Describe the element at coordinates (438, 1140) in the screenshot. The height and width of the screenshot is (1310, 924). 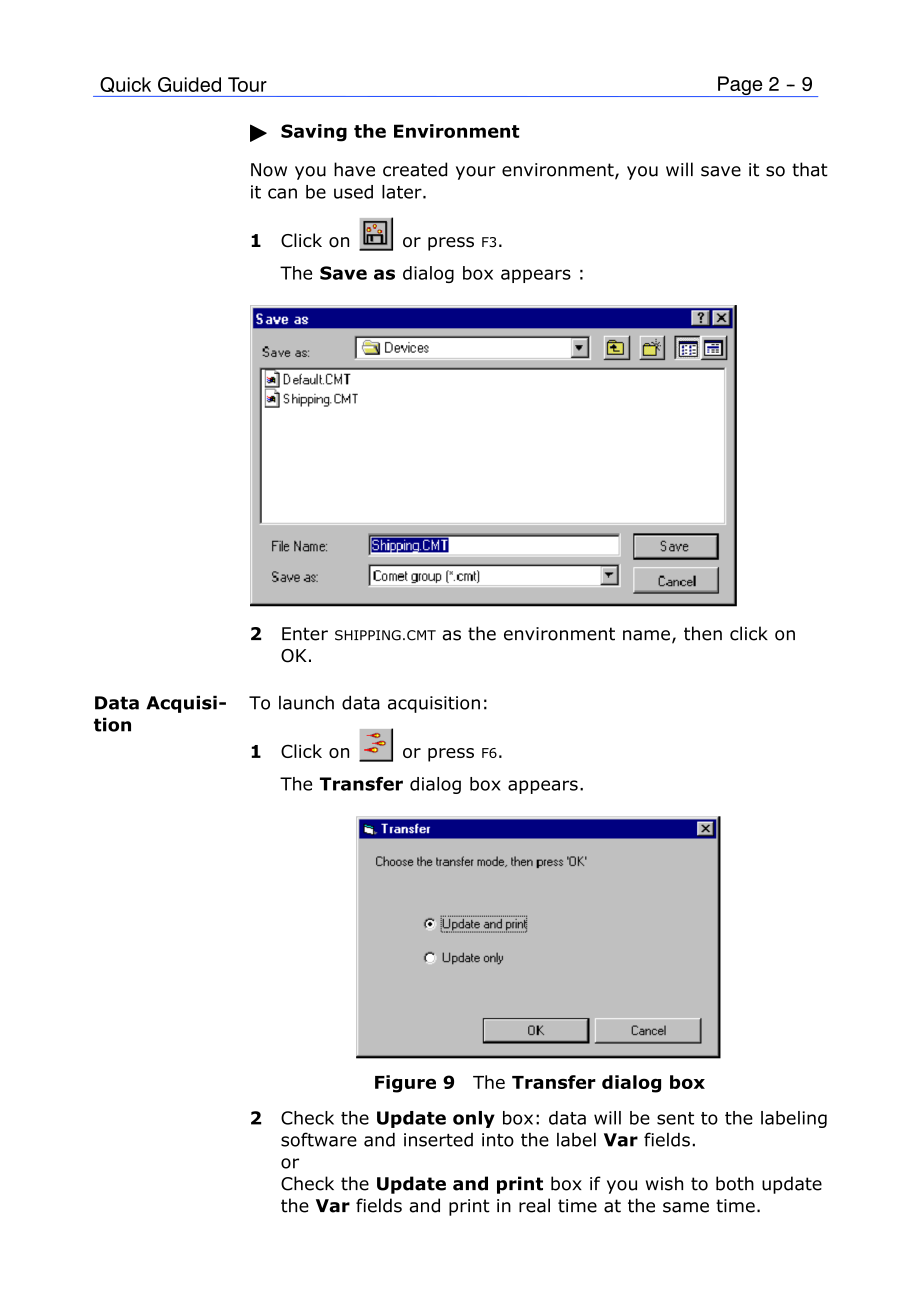
I see `inserted` at that location.
